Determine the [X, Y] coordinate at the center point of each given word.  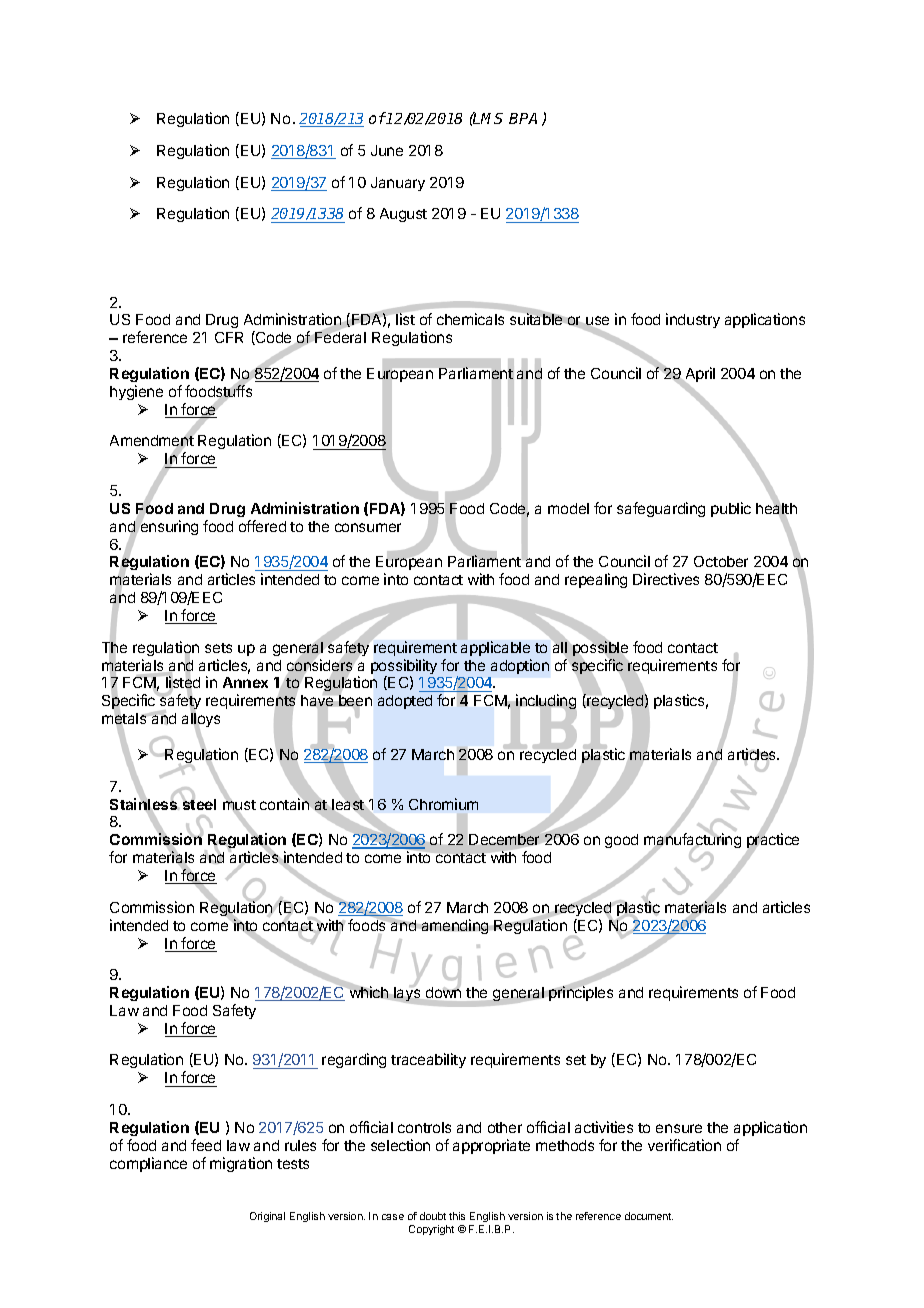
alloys [201, 721]
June [387, 150]
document [649, 1216]
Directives [666, 579]
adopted [405, 702]
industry [693, 320]
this [457, 1216]
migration [241, 1164]
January [398, 184]
